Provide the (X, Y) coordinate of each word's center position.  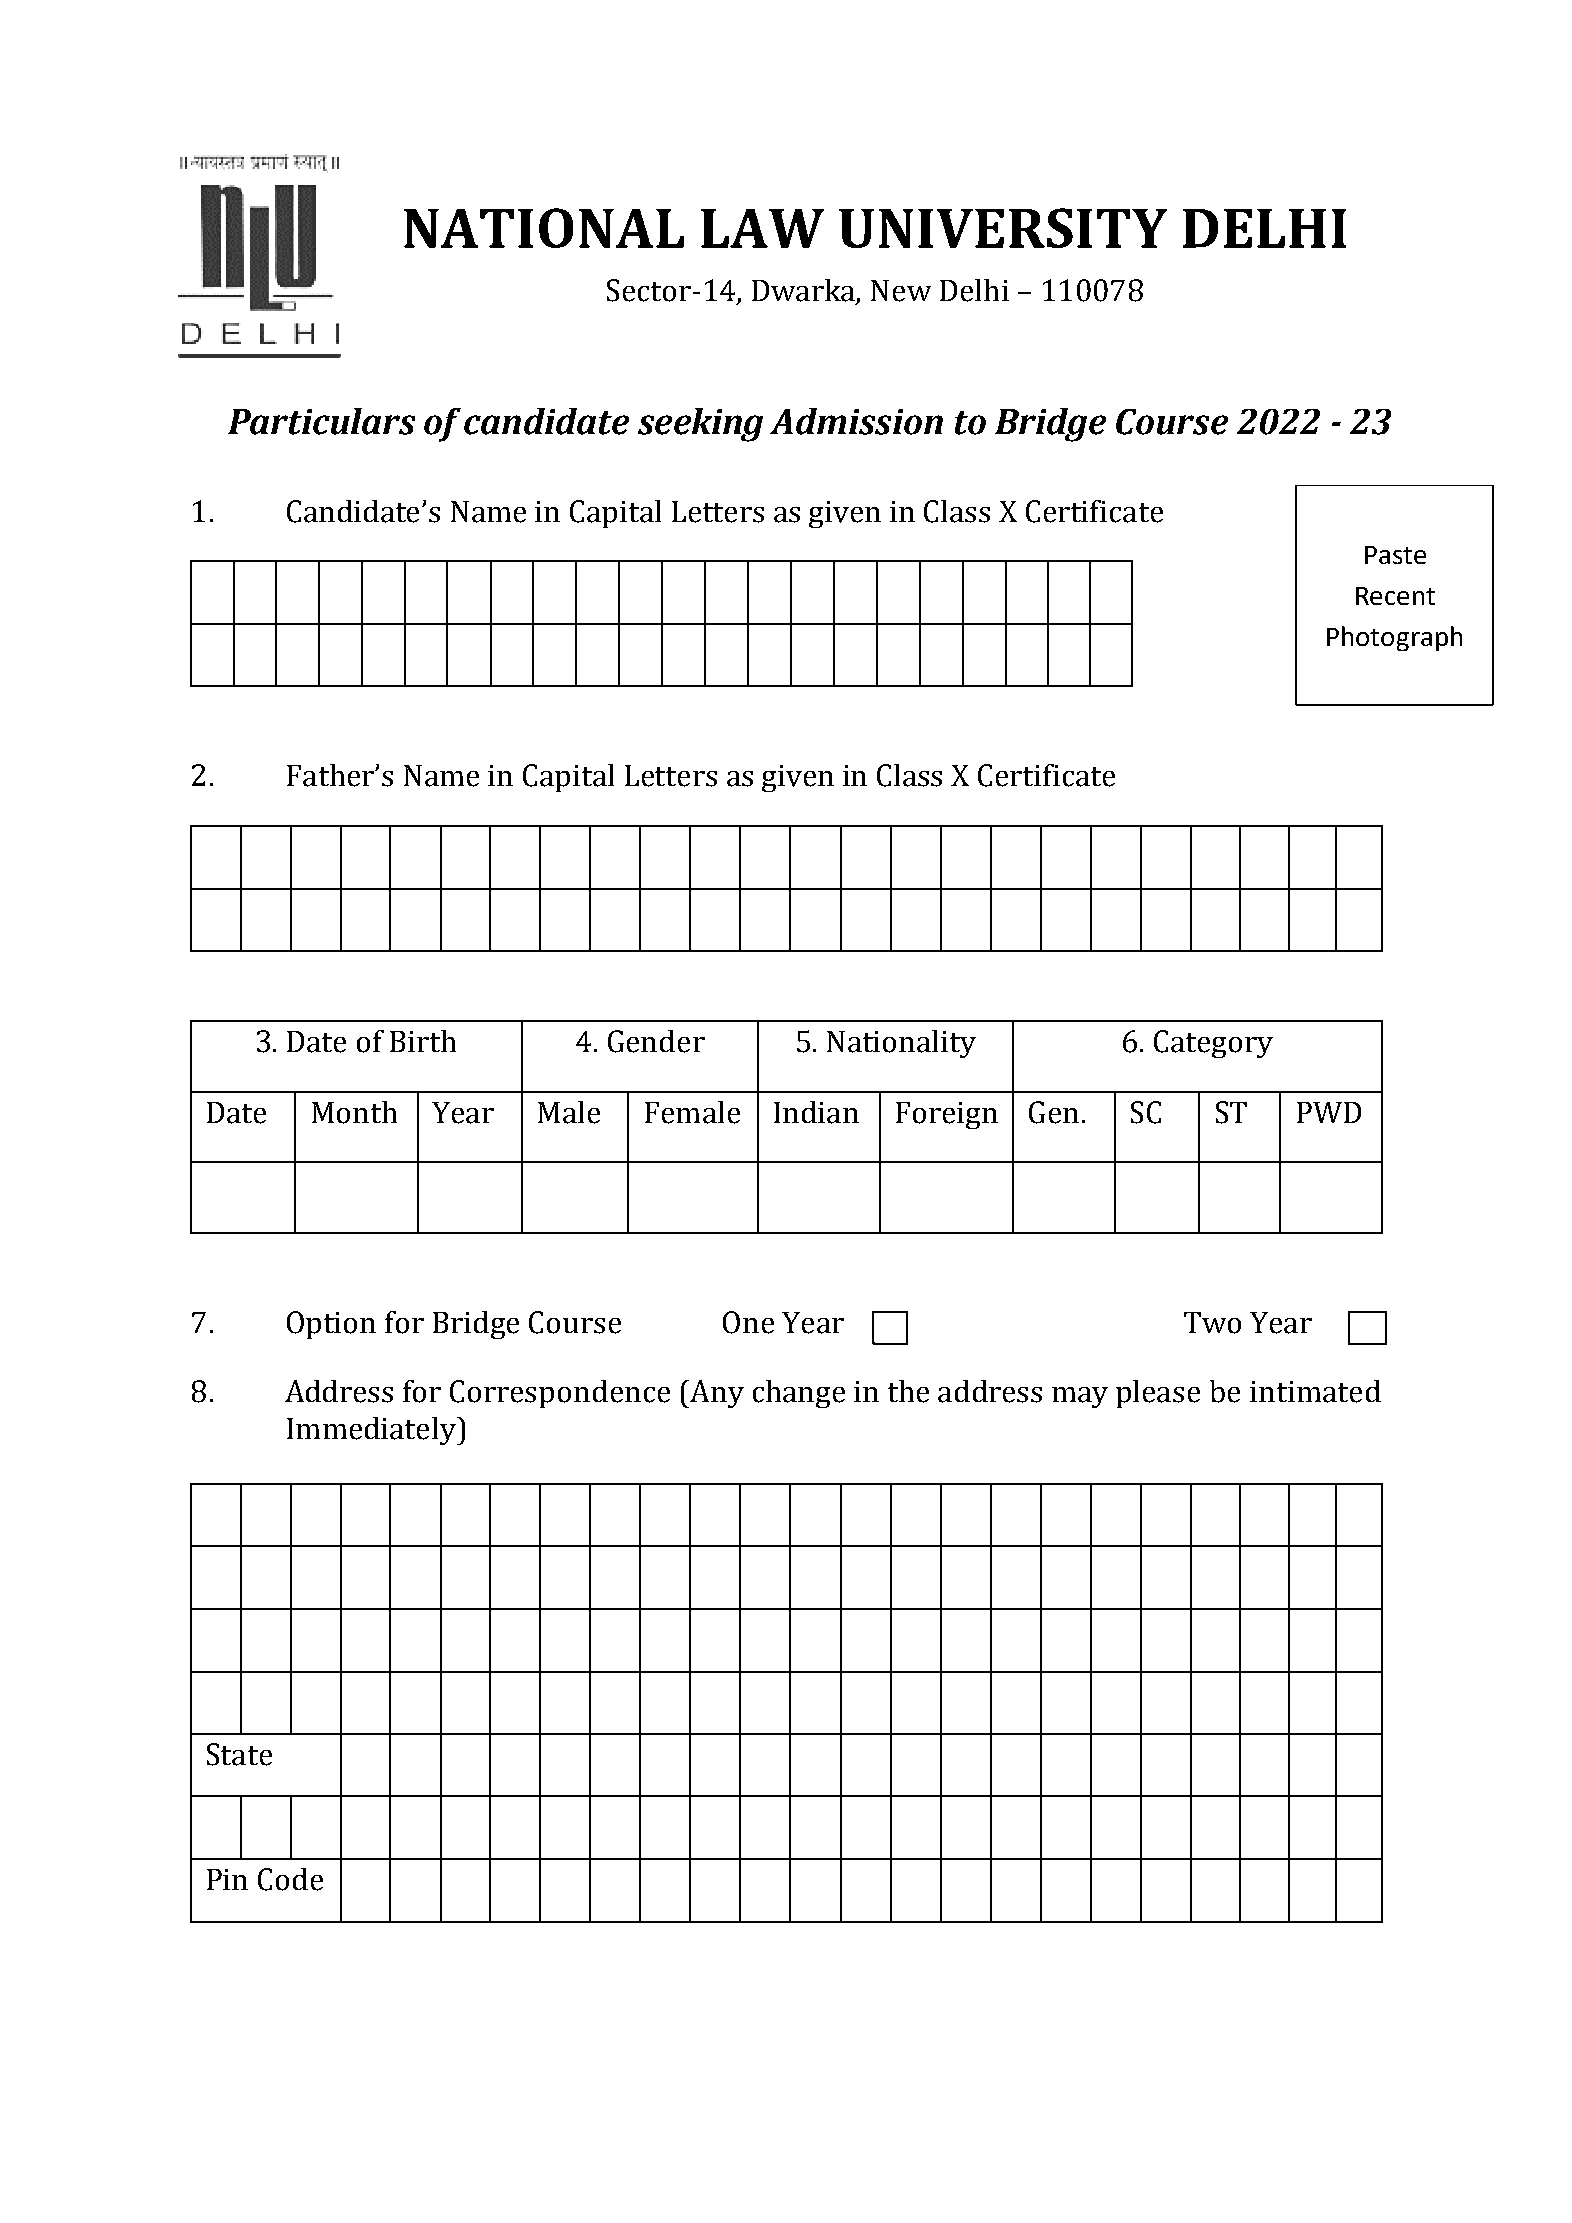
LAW (762, 228)
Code (290, 1879)
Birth (423, 1041)
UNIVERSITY (1003, 228)
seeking (700, 425)
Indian (816, 1112)
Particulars (321, 421)
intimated (1315, 1391)
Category (1213, 1044)
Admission (856, 421)
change (799, 1394)
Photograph (1394, 638)
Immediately (373, 1431)
